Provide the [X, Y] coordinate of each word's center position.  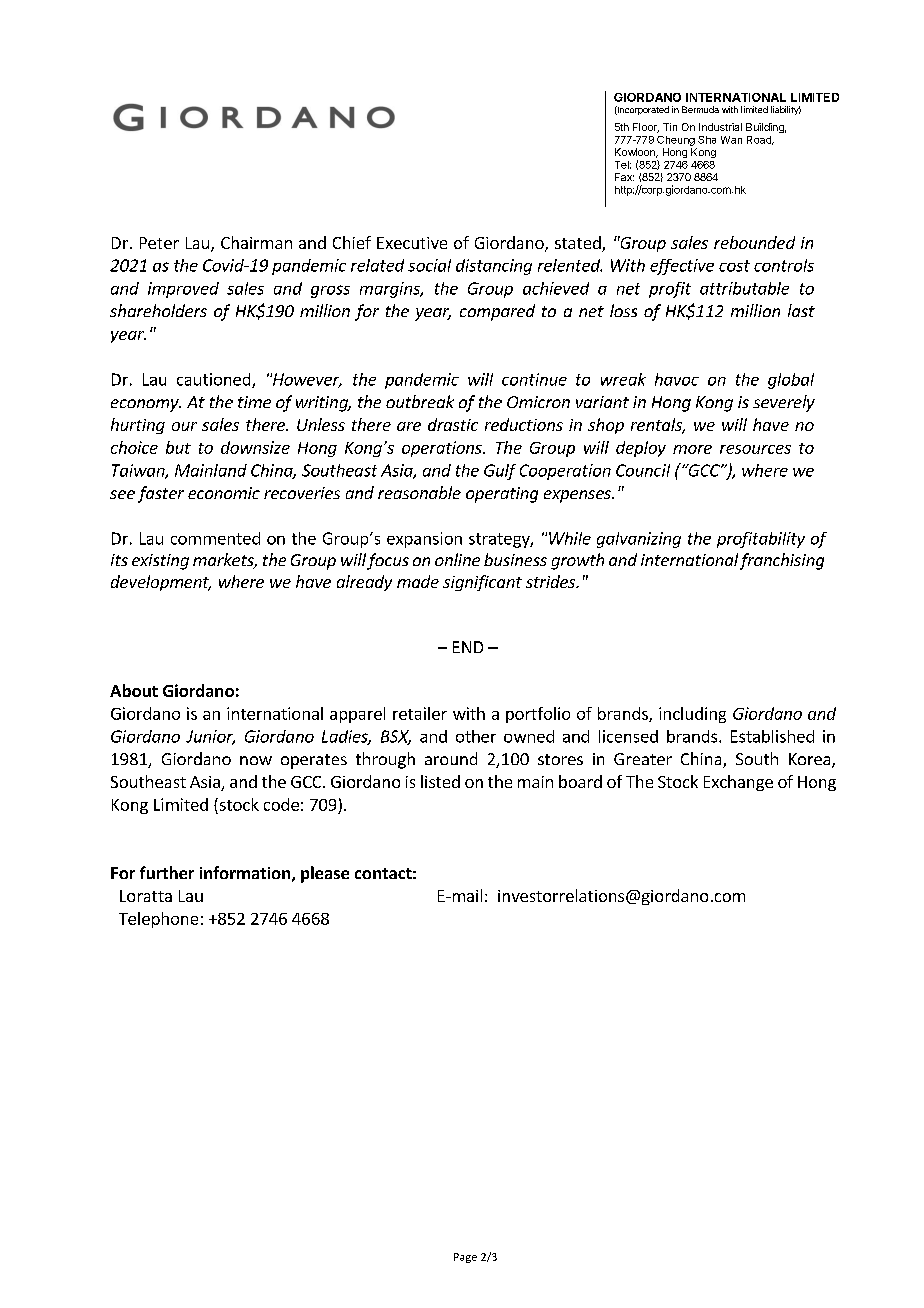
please [325, 874]
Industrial [720, 127]
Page [465, 1258]
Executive [412, 243]
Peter [159, 243]
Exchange [738, 783]
